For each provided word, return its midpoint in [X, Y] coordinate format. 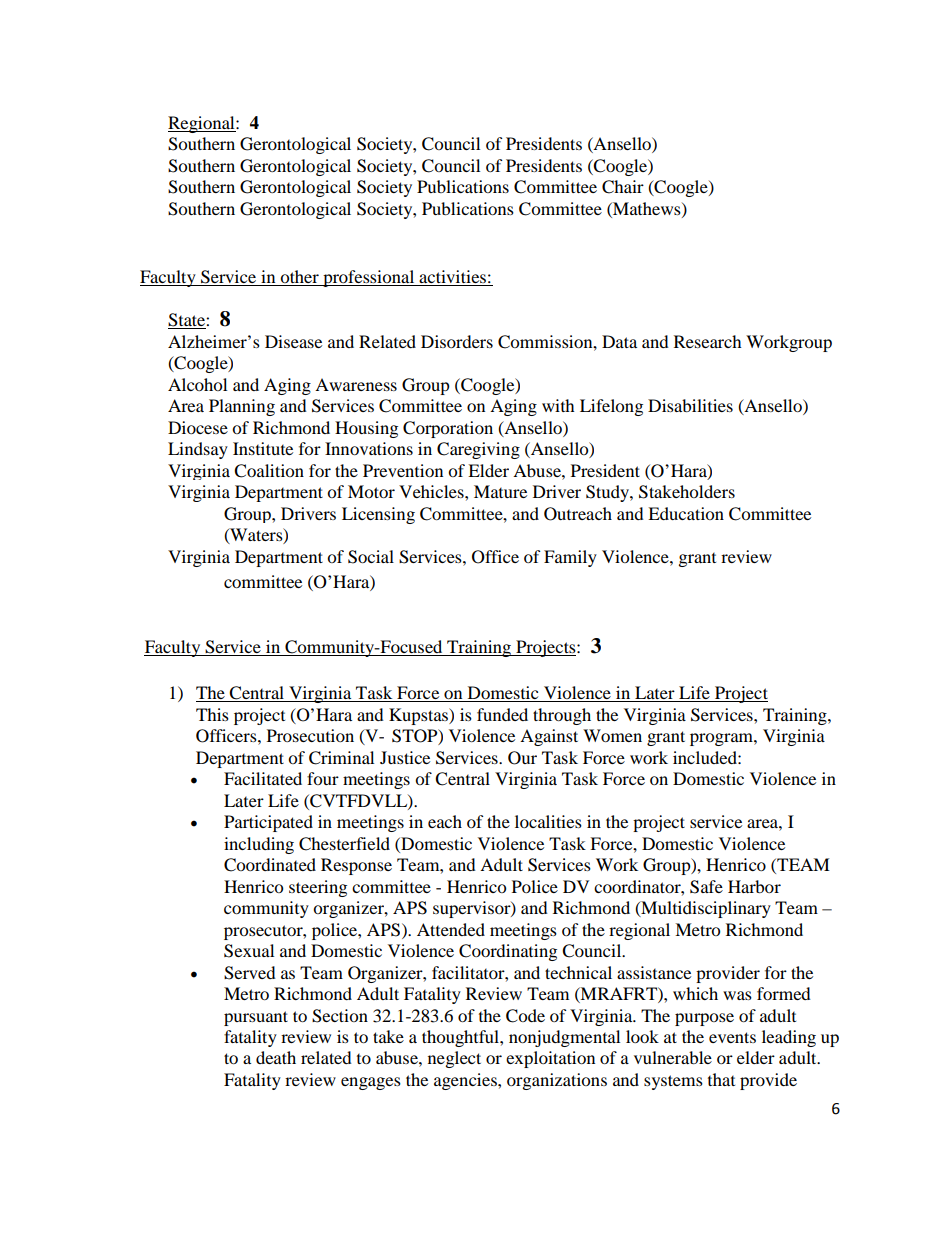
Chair [623, 187]
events [732, 1037]
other [299, 276]
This [212, 714]
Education [686, 513]
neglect [454, 1059]
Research [708, 341]
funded [502, 714]
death [276, 1057]
